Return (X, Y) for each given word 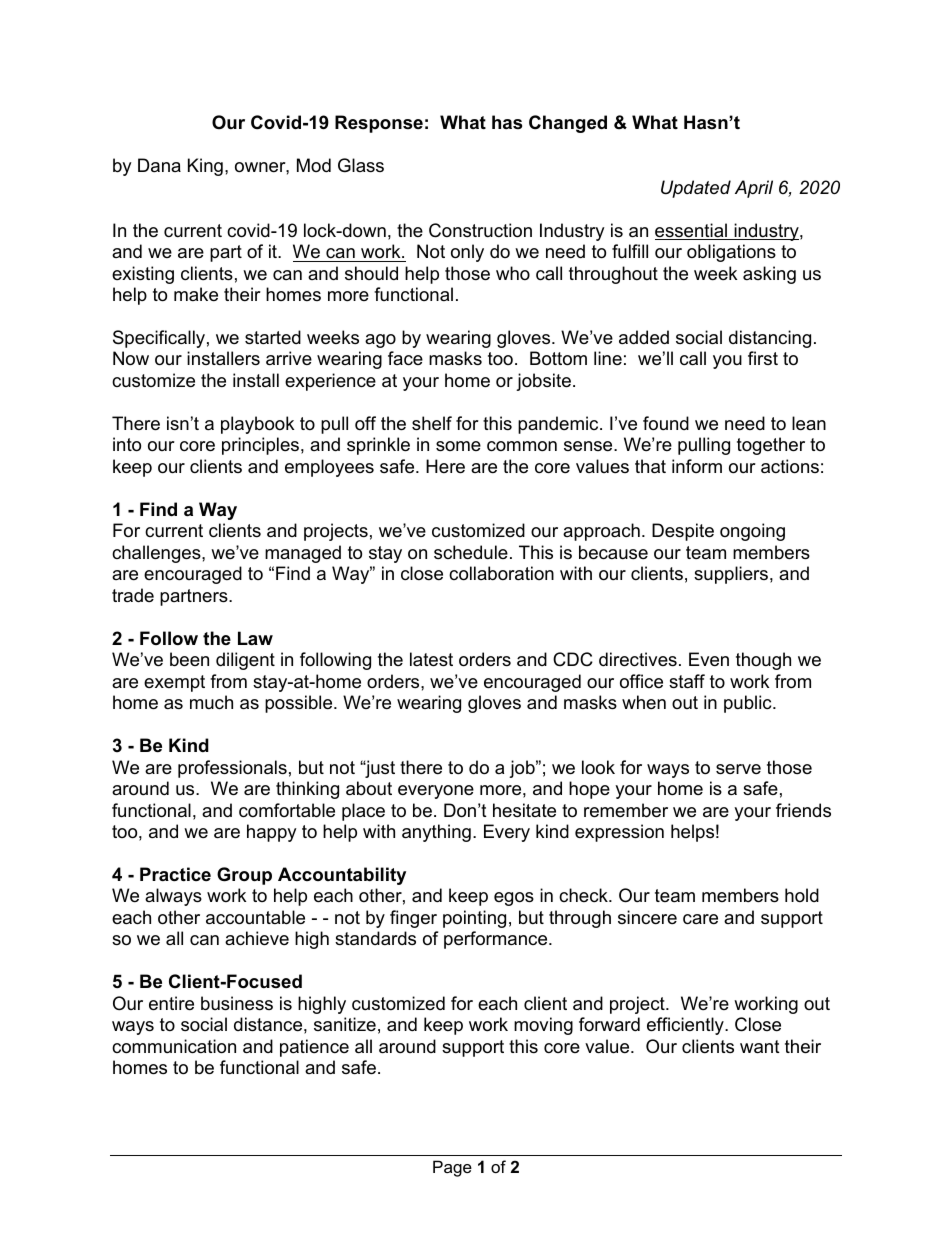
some (458, 446)
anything (436, 833)
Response (379, 124)
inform (697, 466)
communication (174, 1046)
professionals (232, 769)
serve (738, 769)
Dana (159, 165)
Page (452, 1168)
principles (260, 446)
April (754, 189)
